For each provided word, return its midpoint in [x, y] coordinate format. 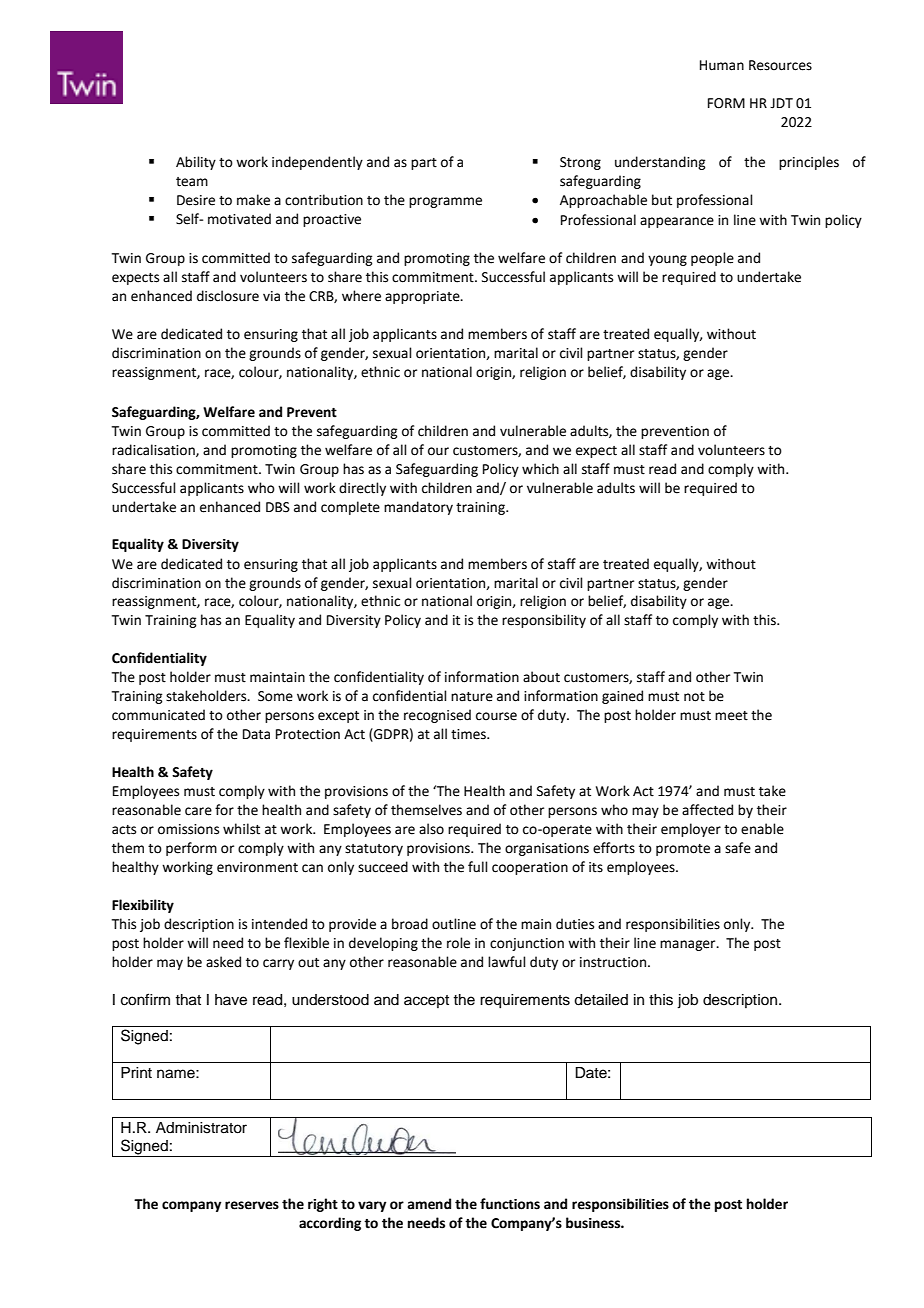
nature [472, 697]
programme [445, 202]
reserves [252, 1205]
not [694, 697]
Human [722, 65]
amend [429, 1204]
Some [275, 696]
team [192, 182]
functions [510, 1204]
